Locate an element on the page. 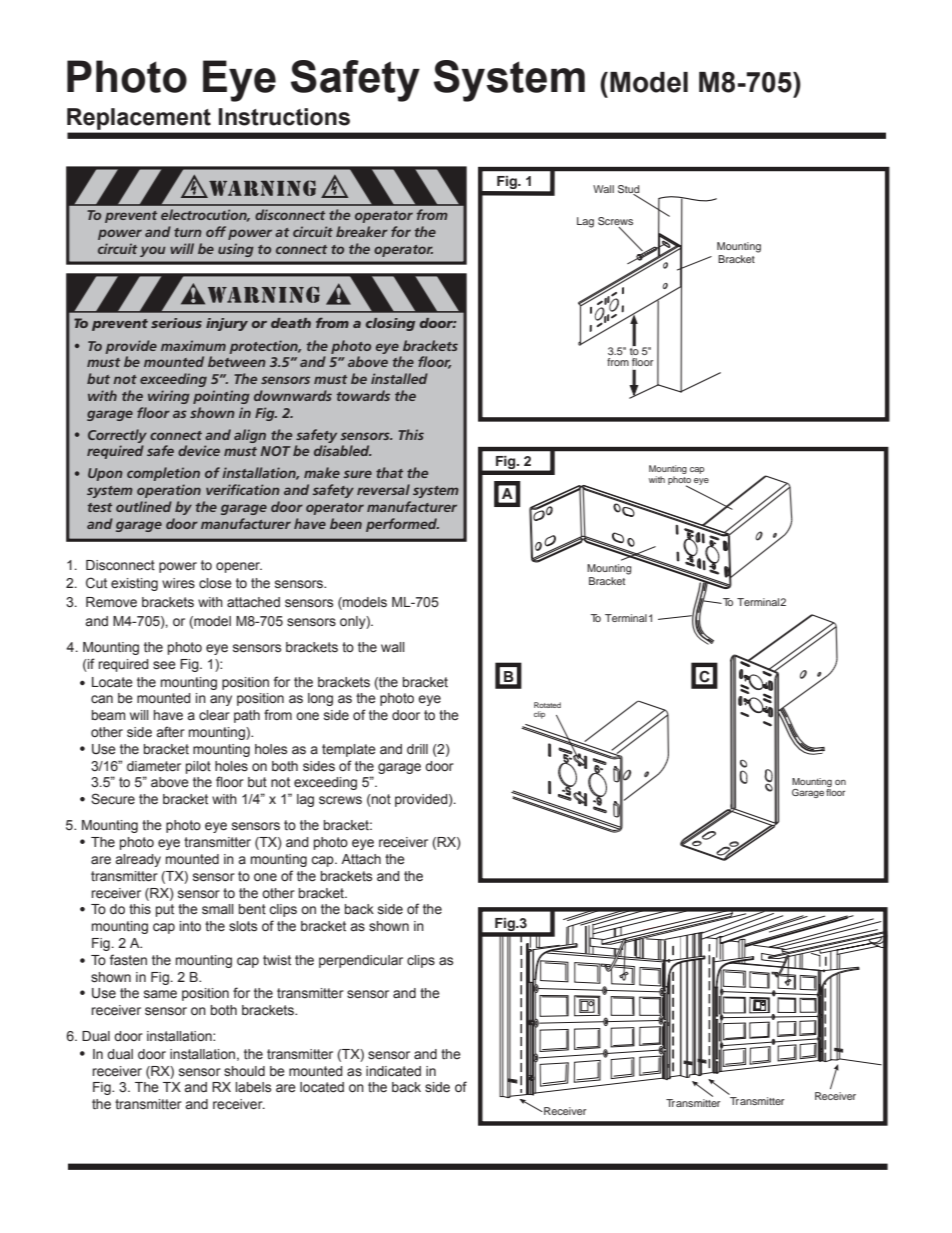 The image size is (952, 1233). Rotated is located at coordinates (547, 705).
